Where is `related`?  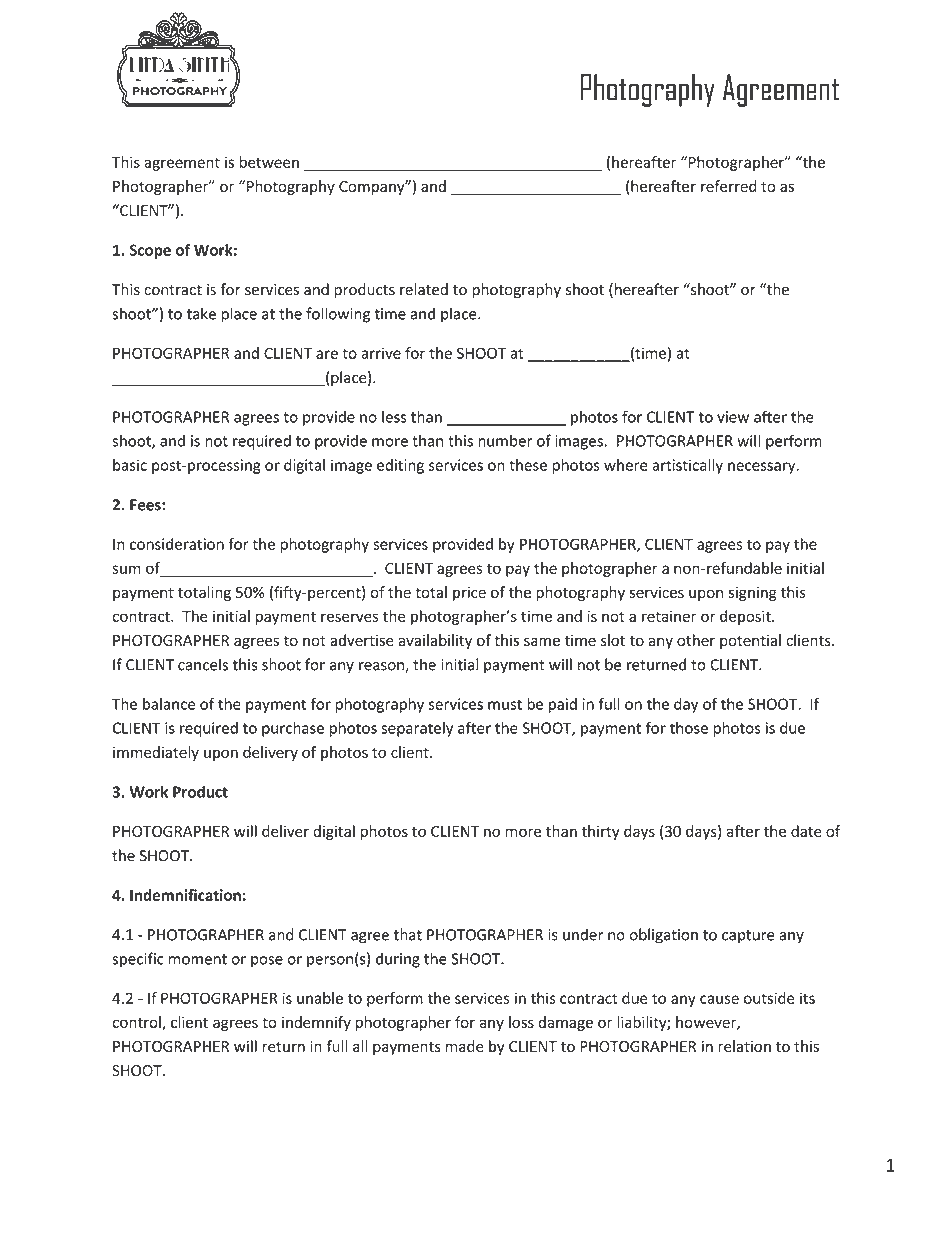
related is located at coordinates (424, 289).
